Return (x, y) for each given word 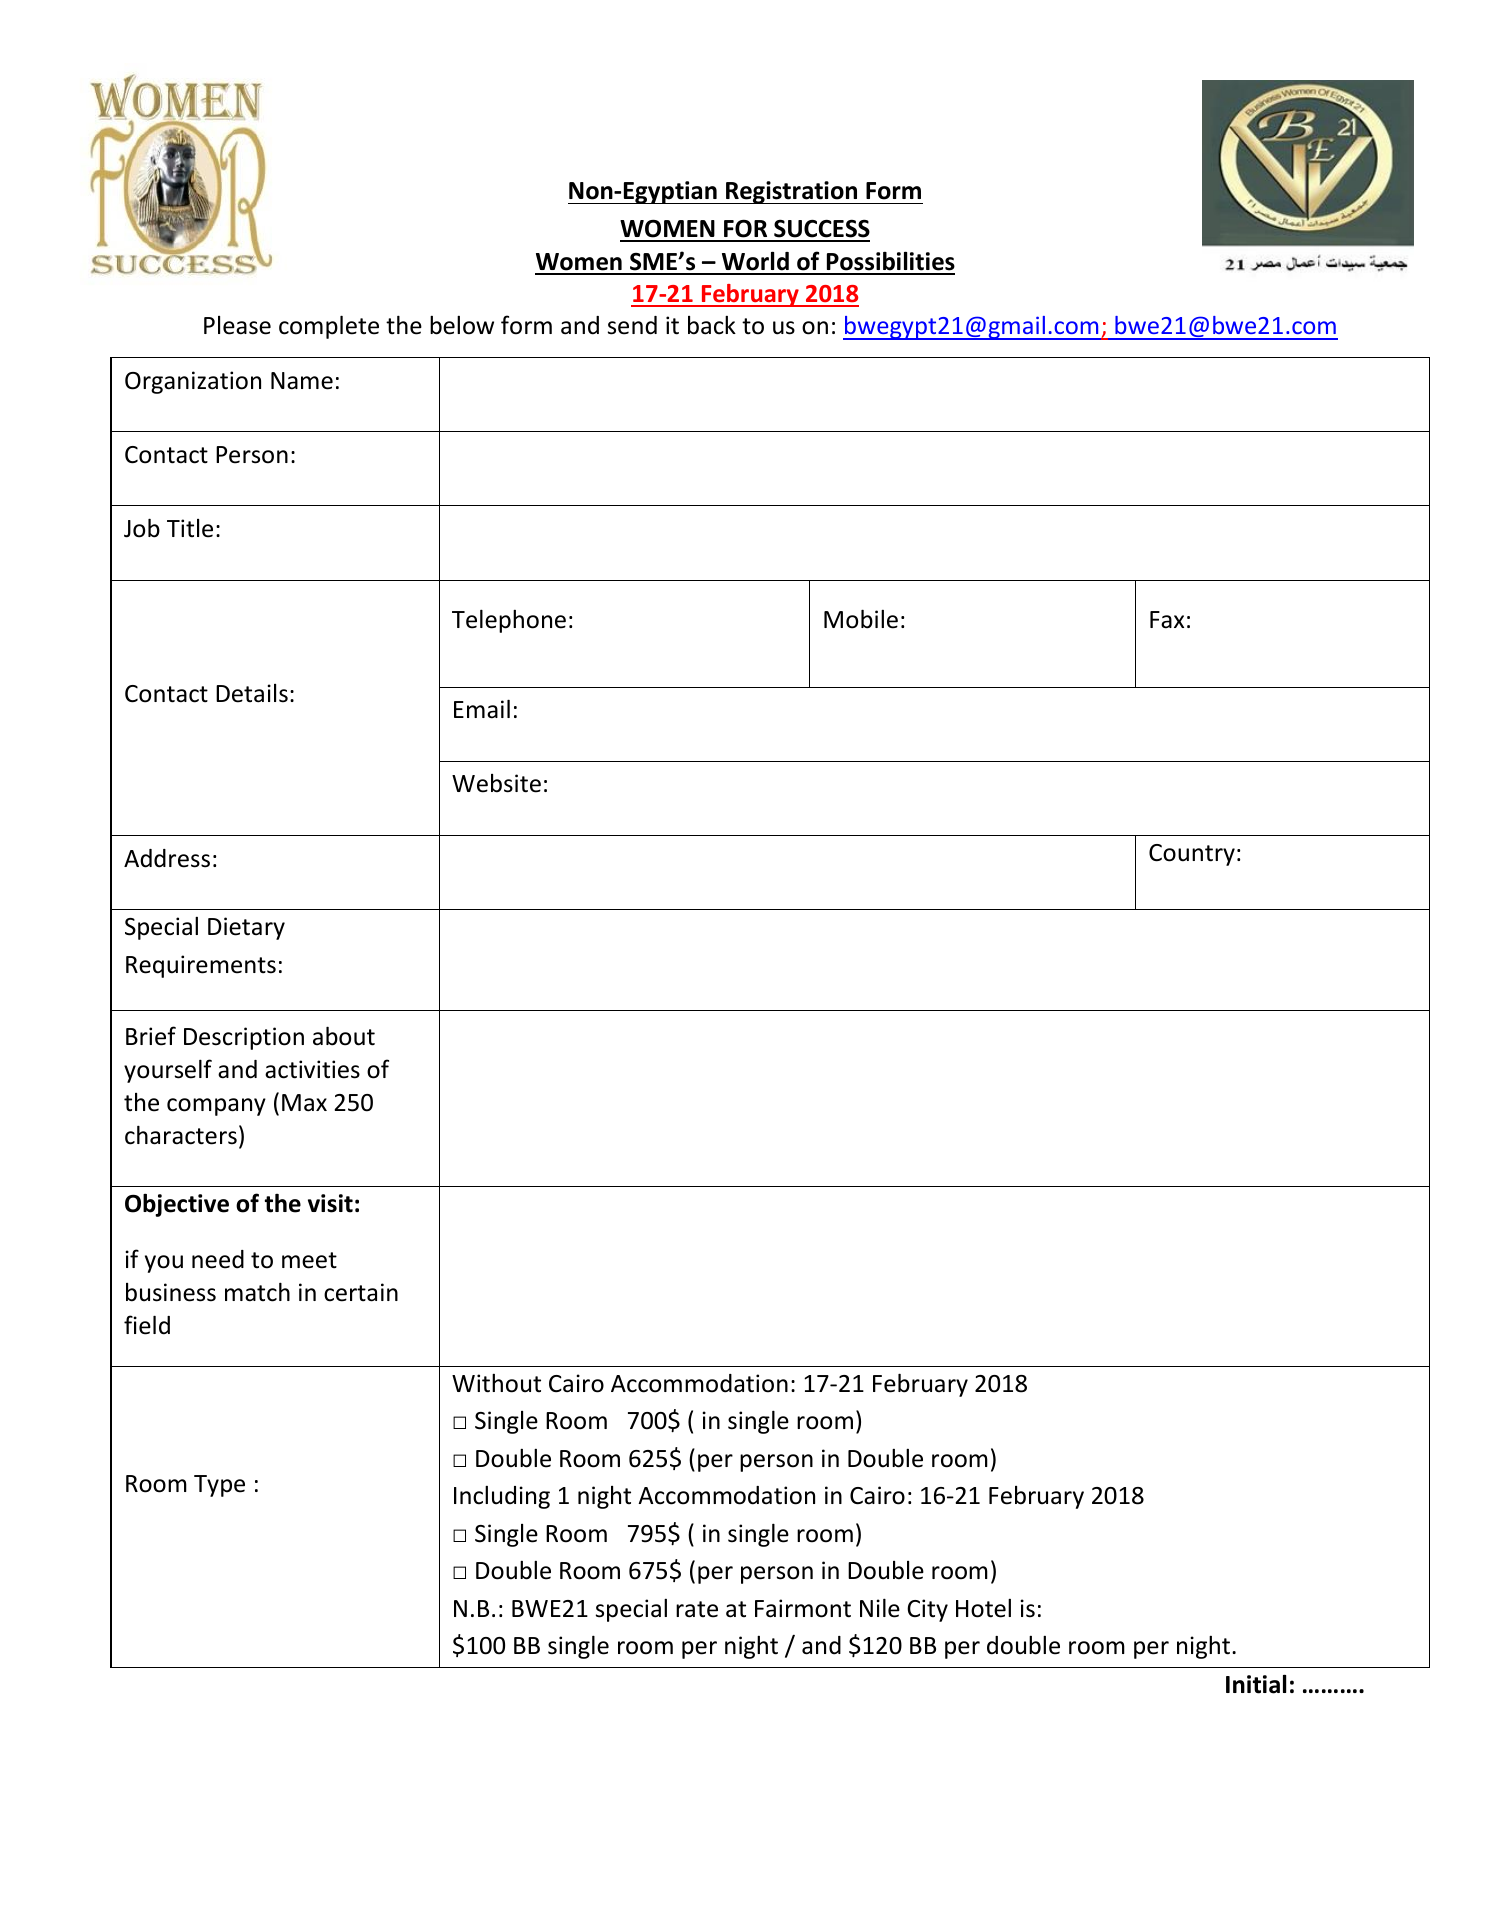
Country (1192, 855)
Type (219, 1486)
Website (496, 783)
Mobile (861, 619)
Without (496, 1383)
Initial (1256, 1684)
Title (190, 528)
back (712, 325)
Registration (792, 192)
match (257, 1292)
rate (697, 1609)
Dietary (246, 928)
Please (237, 325)
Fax (1167, 620)
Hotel (983, 1608)
